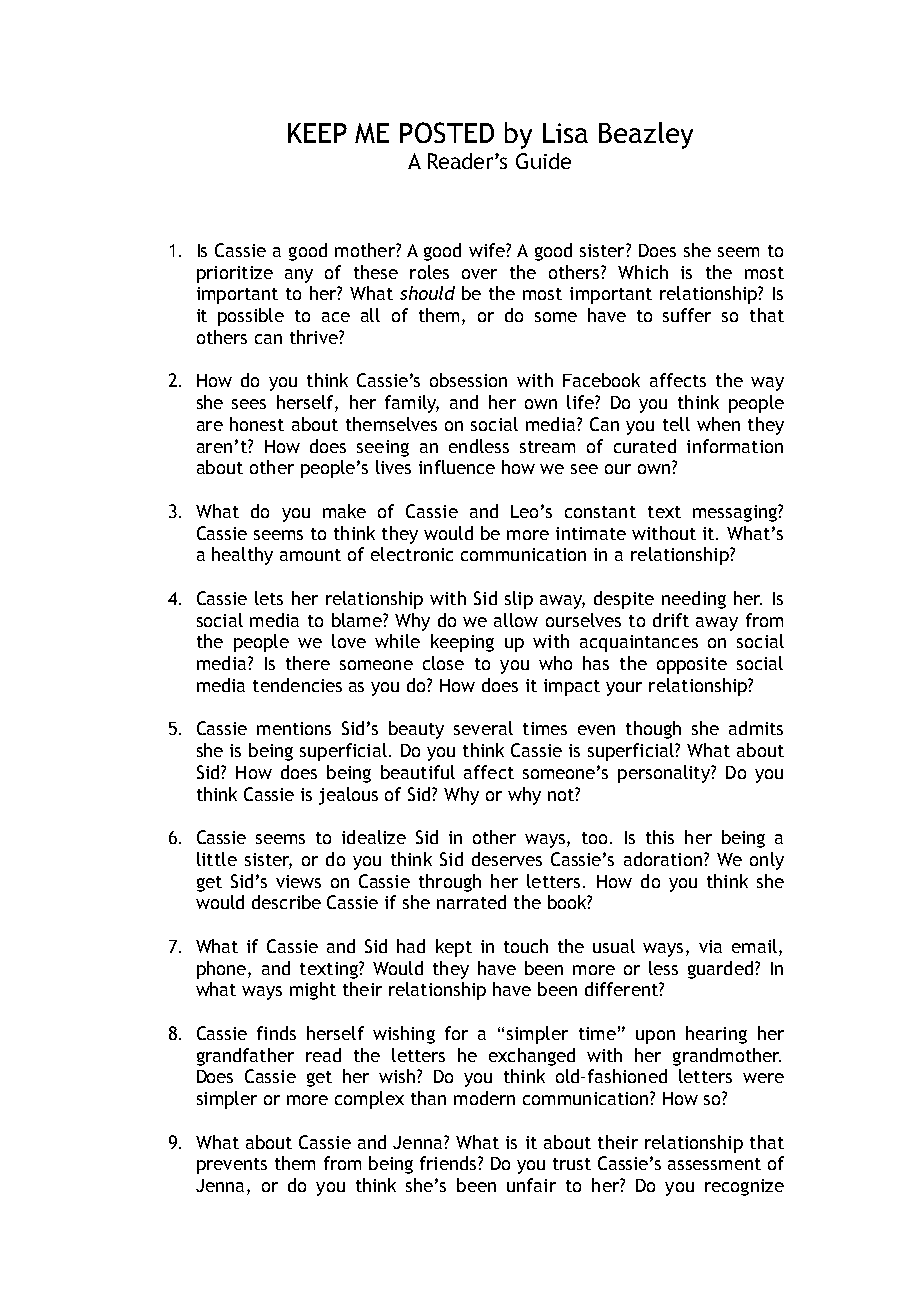 The height and width of the screenshot is (1308, 924). I want to click on any, so click(299, 276).
